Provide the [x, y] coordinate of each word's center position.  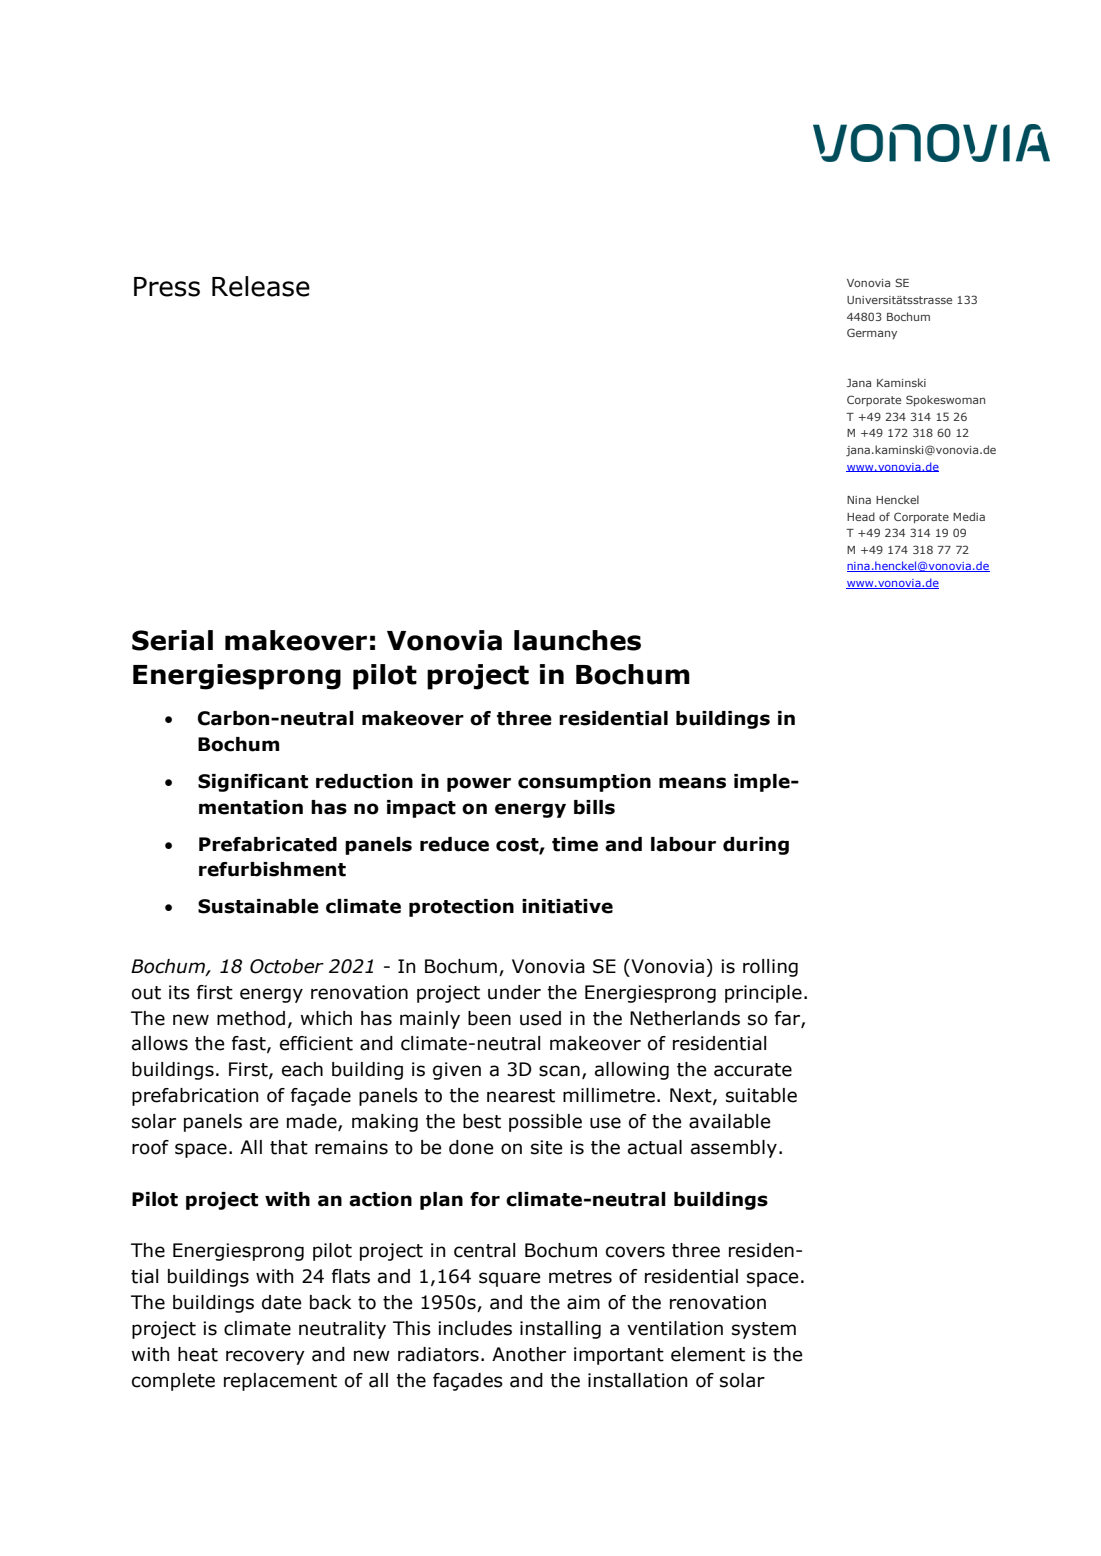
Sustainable [258, 906]
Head [861, 516]
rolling [770, 968]
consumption [584, 783]
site [547, 1147]
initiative [567, 906]
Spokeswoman [945, 400]
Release [261, 286]
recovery [265, 1357]
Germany [872, 333]
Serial [172, 640]
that [289, 1147]
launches [577, 640]
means [692, 783]
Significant [253, 783]
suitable [761, 1095]
